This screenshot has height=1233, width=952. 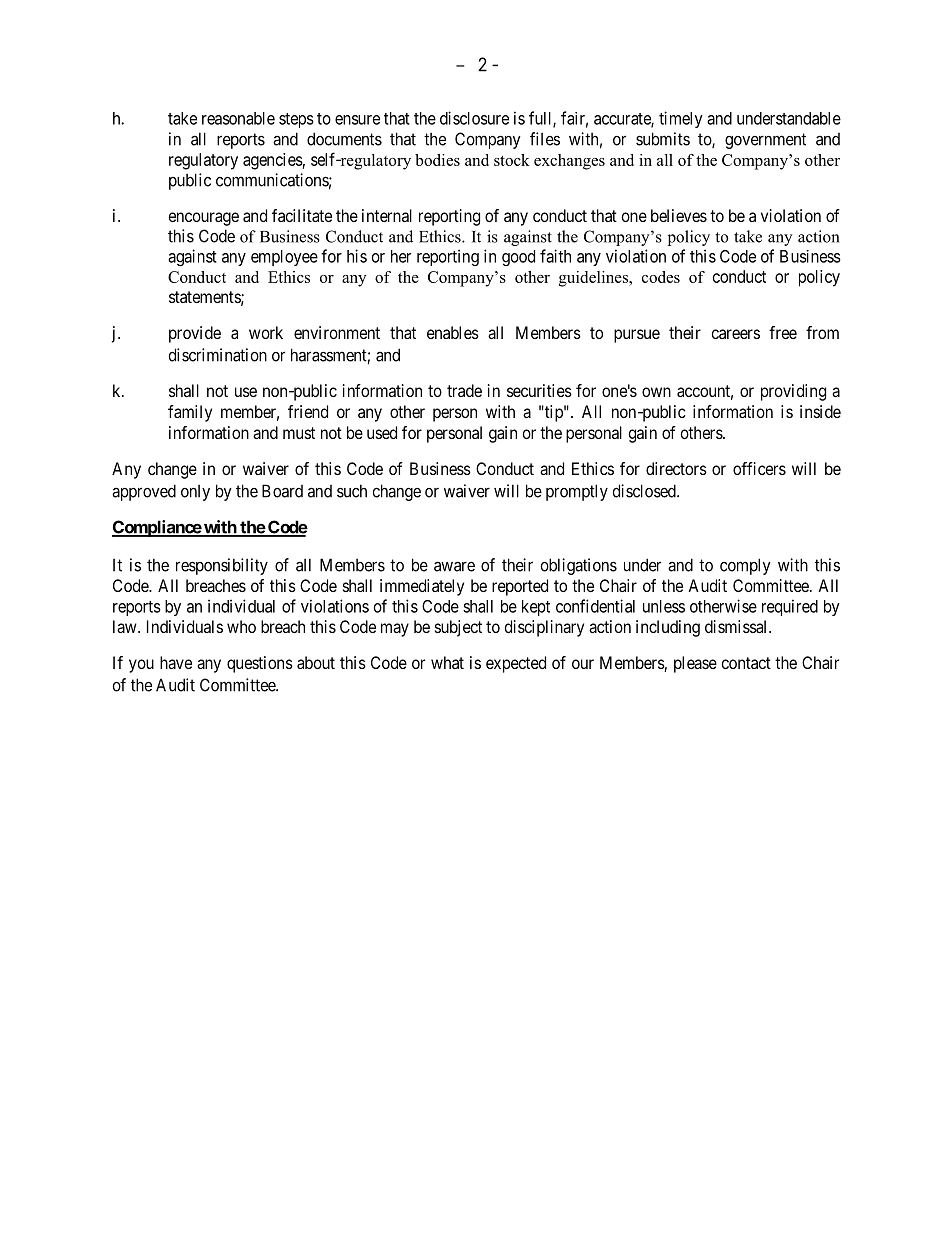 I want to click on trade, so click(x=464, y=390).
